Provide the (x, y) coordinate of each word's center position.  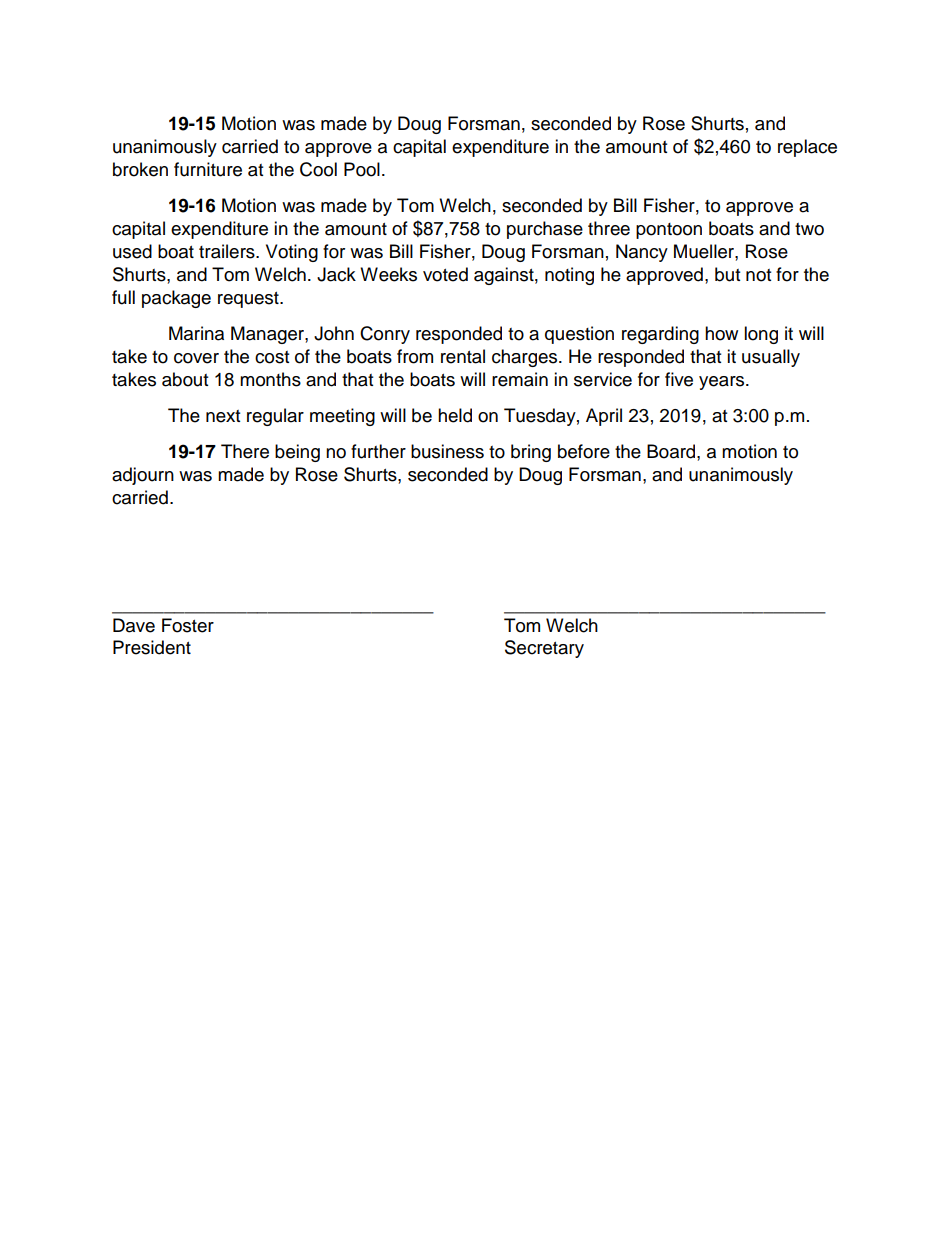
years (723, 383)
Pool (362, 169)
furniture (208, 169)
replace (807, 148)
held (455, 415)
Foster (188, 625)
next (223, 416)
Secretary (544, 649)
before (584, 451)
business (447, 451)
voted (445, 274)
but (727, 274)
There (245, 451)
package (176, 299)
